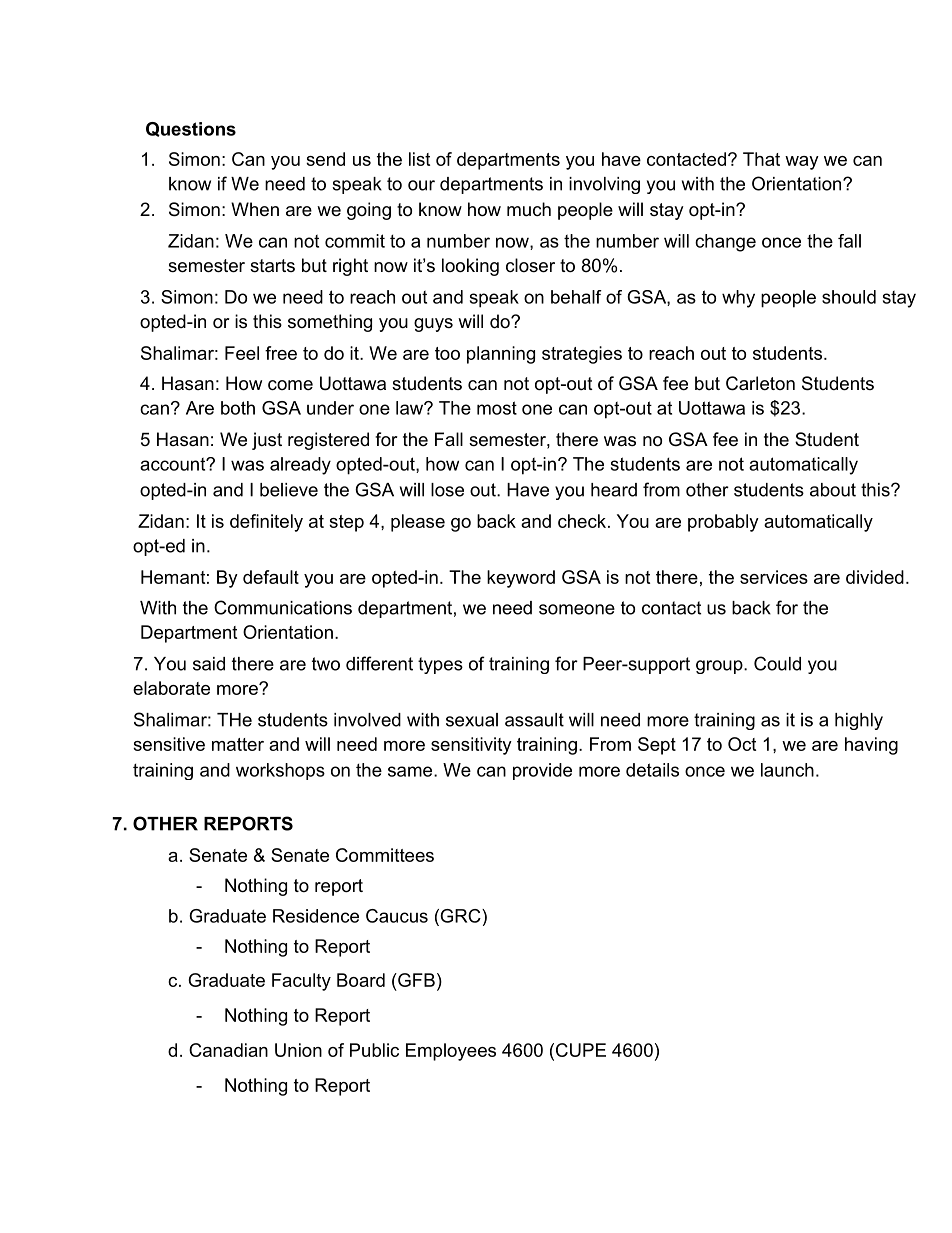 The height and width of the screenshot is (1233, 952). What do you see at coordinates (521, 579) in the screenshot?
I see `keyword` at bounding box center [521, 579].
